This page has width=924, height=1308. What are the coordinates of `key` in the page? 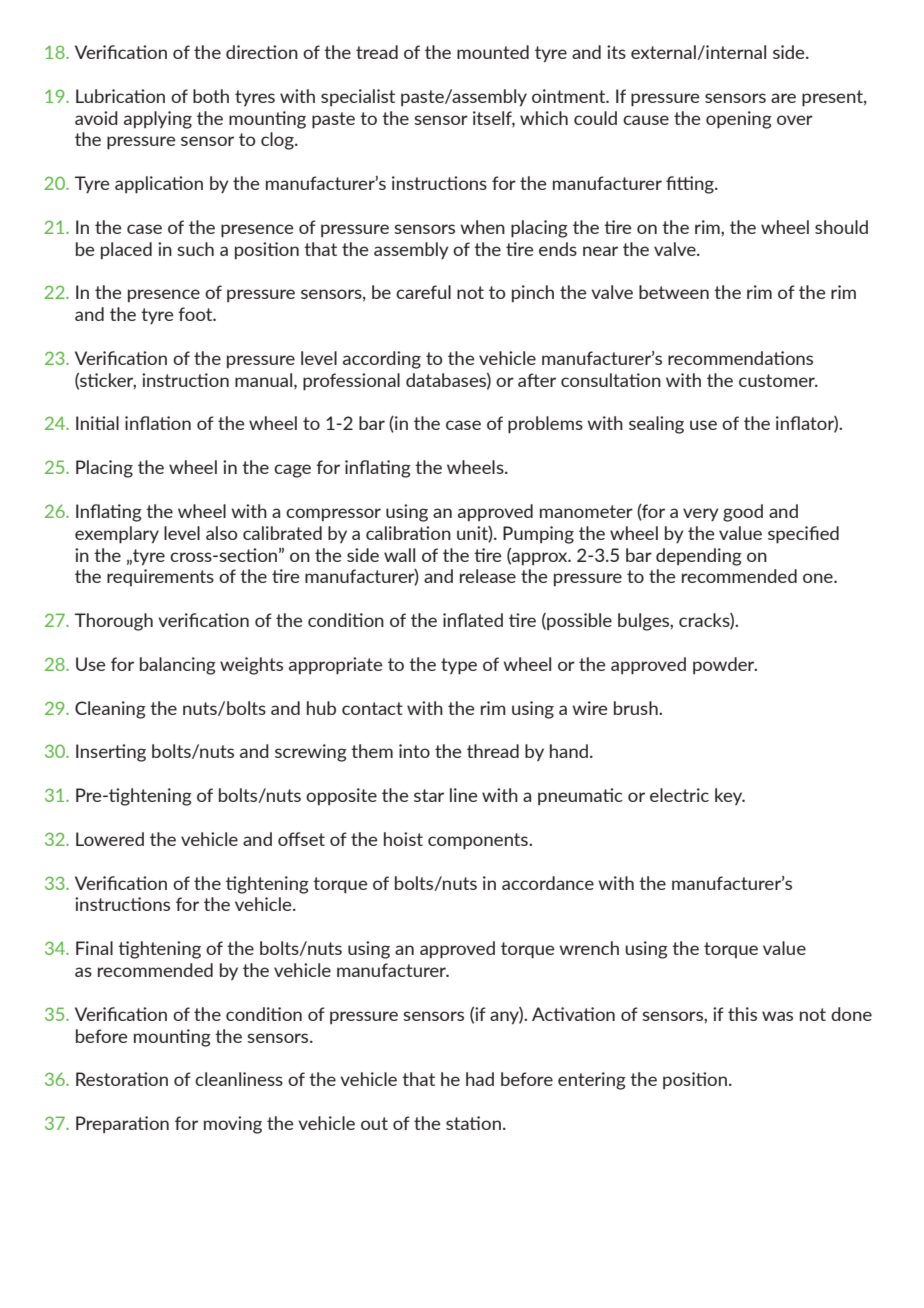 It's located at (730, 796).
